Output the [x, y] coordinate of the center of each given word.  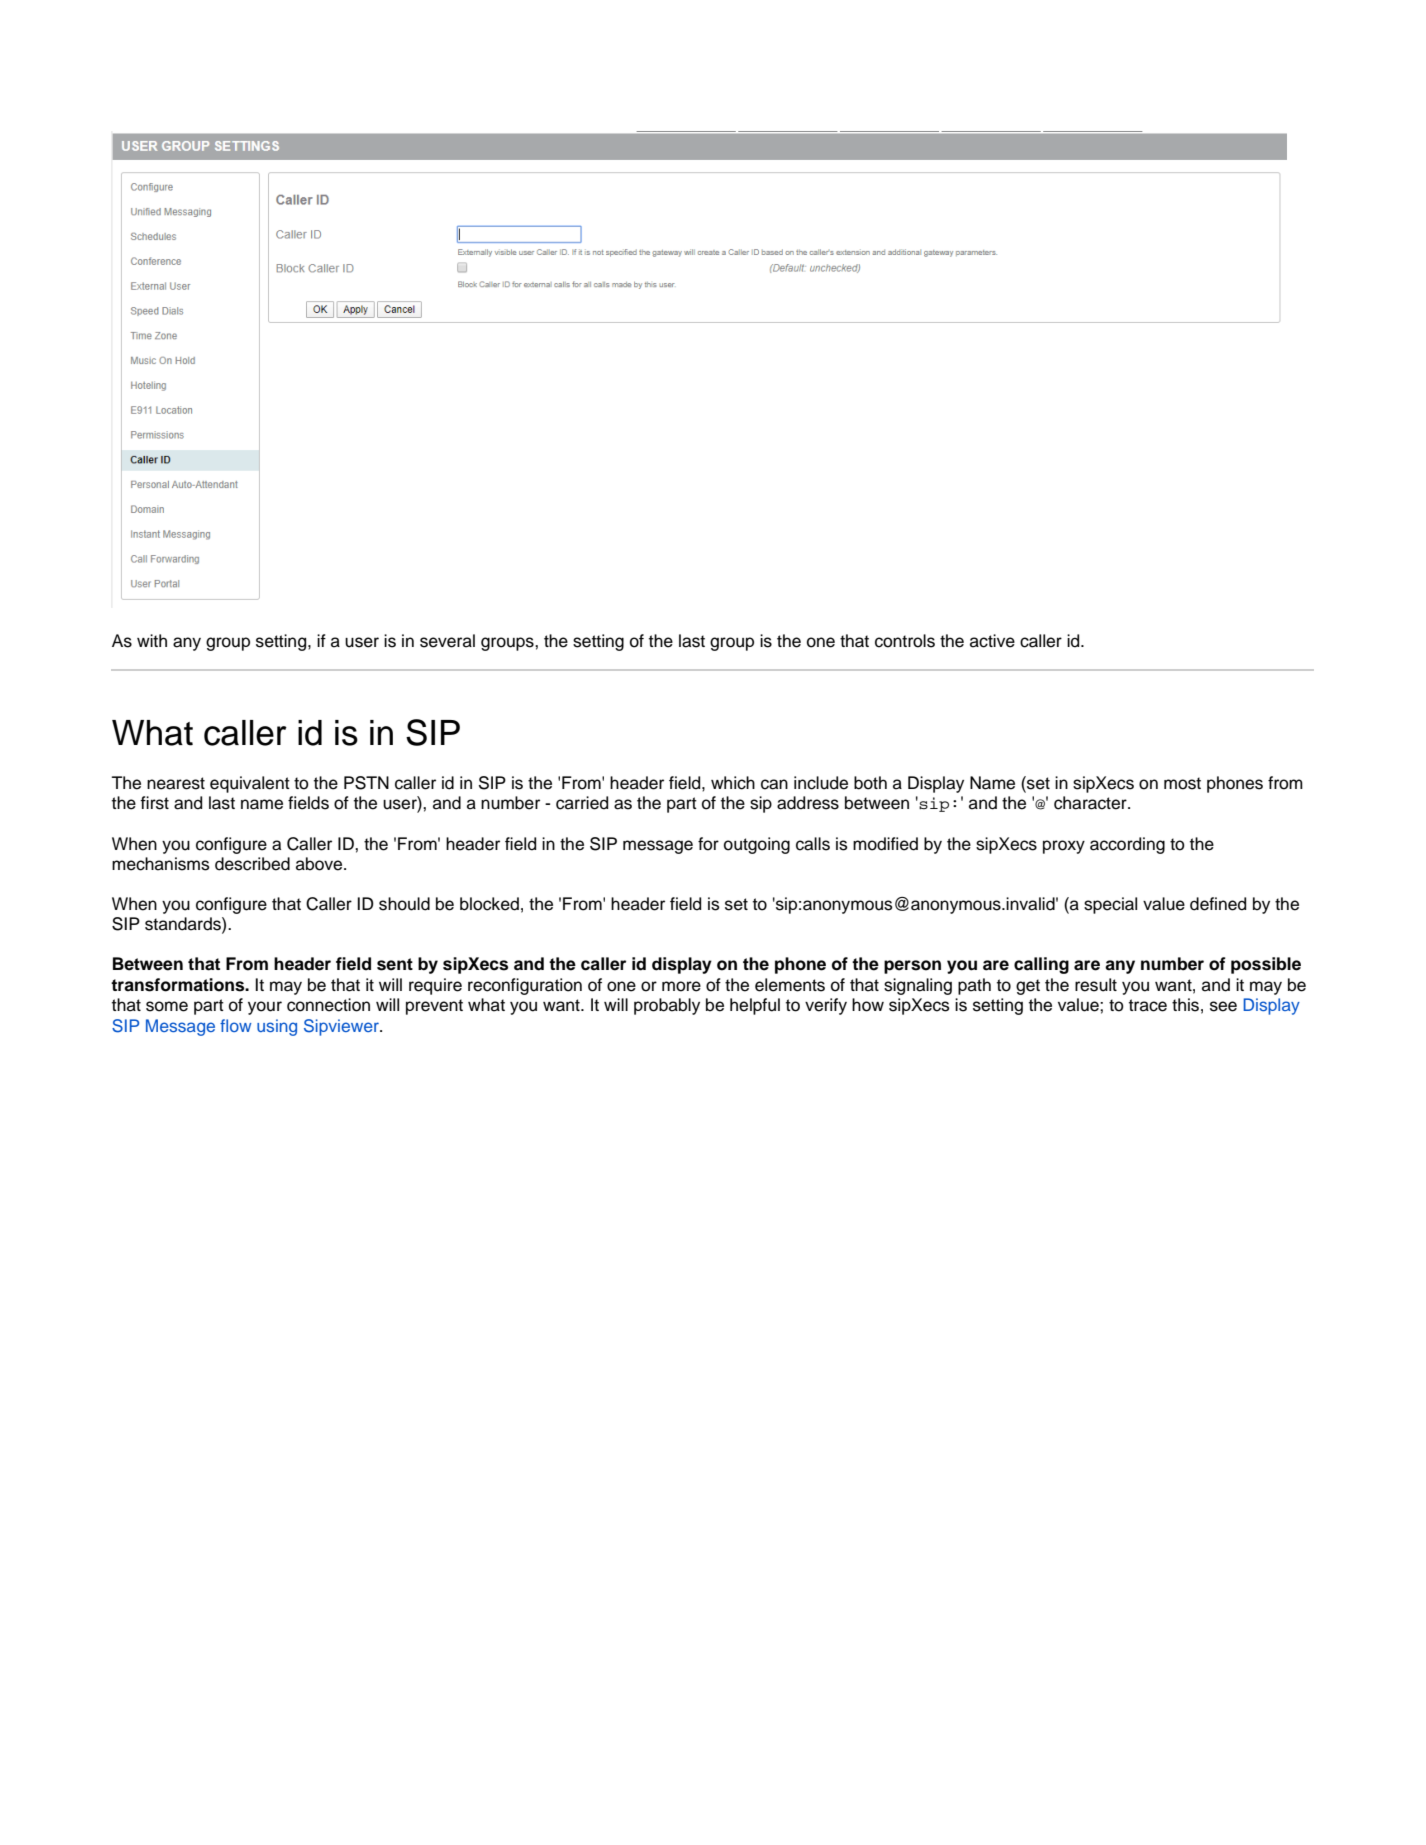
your [265, 1008]
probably [667, 1006]
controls [905, 641]
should [404, 904]
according [1127, 845]
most [1182, 783]
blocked [489, 904]
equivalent [250, 784]
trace [1148, 1005]
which [733, 783]
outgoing [757, 845]
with [152, 640]
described [252, 864]
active [992, 641]
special [1110, 905]
